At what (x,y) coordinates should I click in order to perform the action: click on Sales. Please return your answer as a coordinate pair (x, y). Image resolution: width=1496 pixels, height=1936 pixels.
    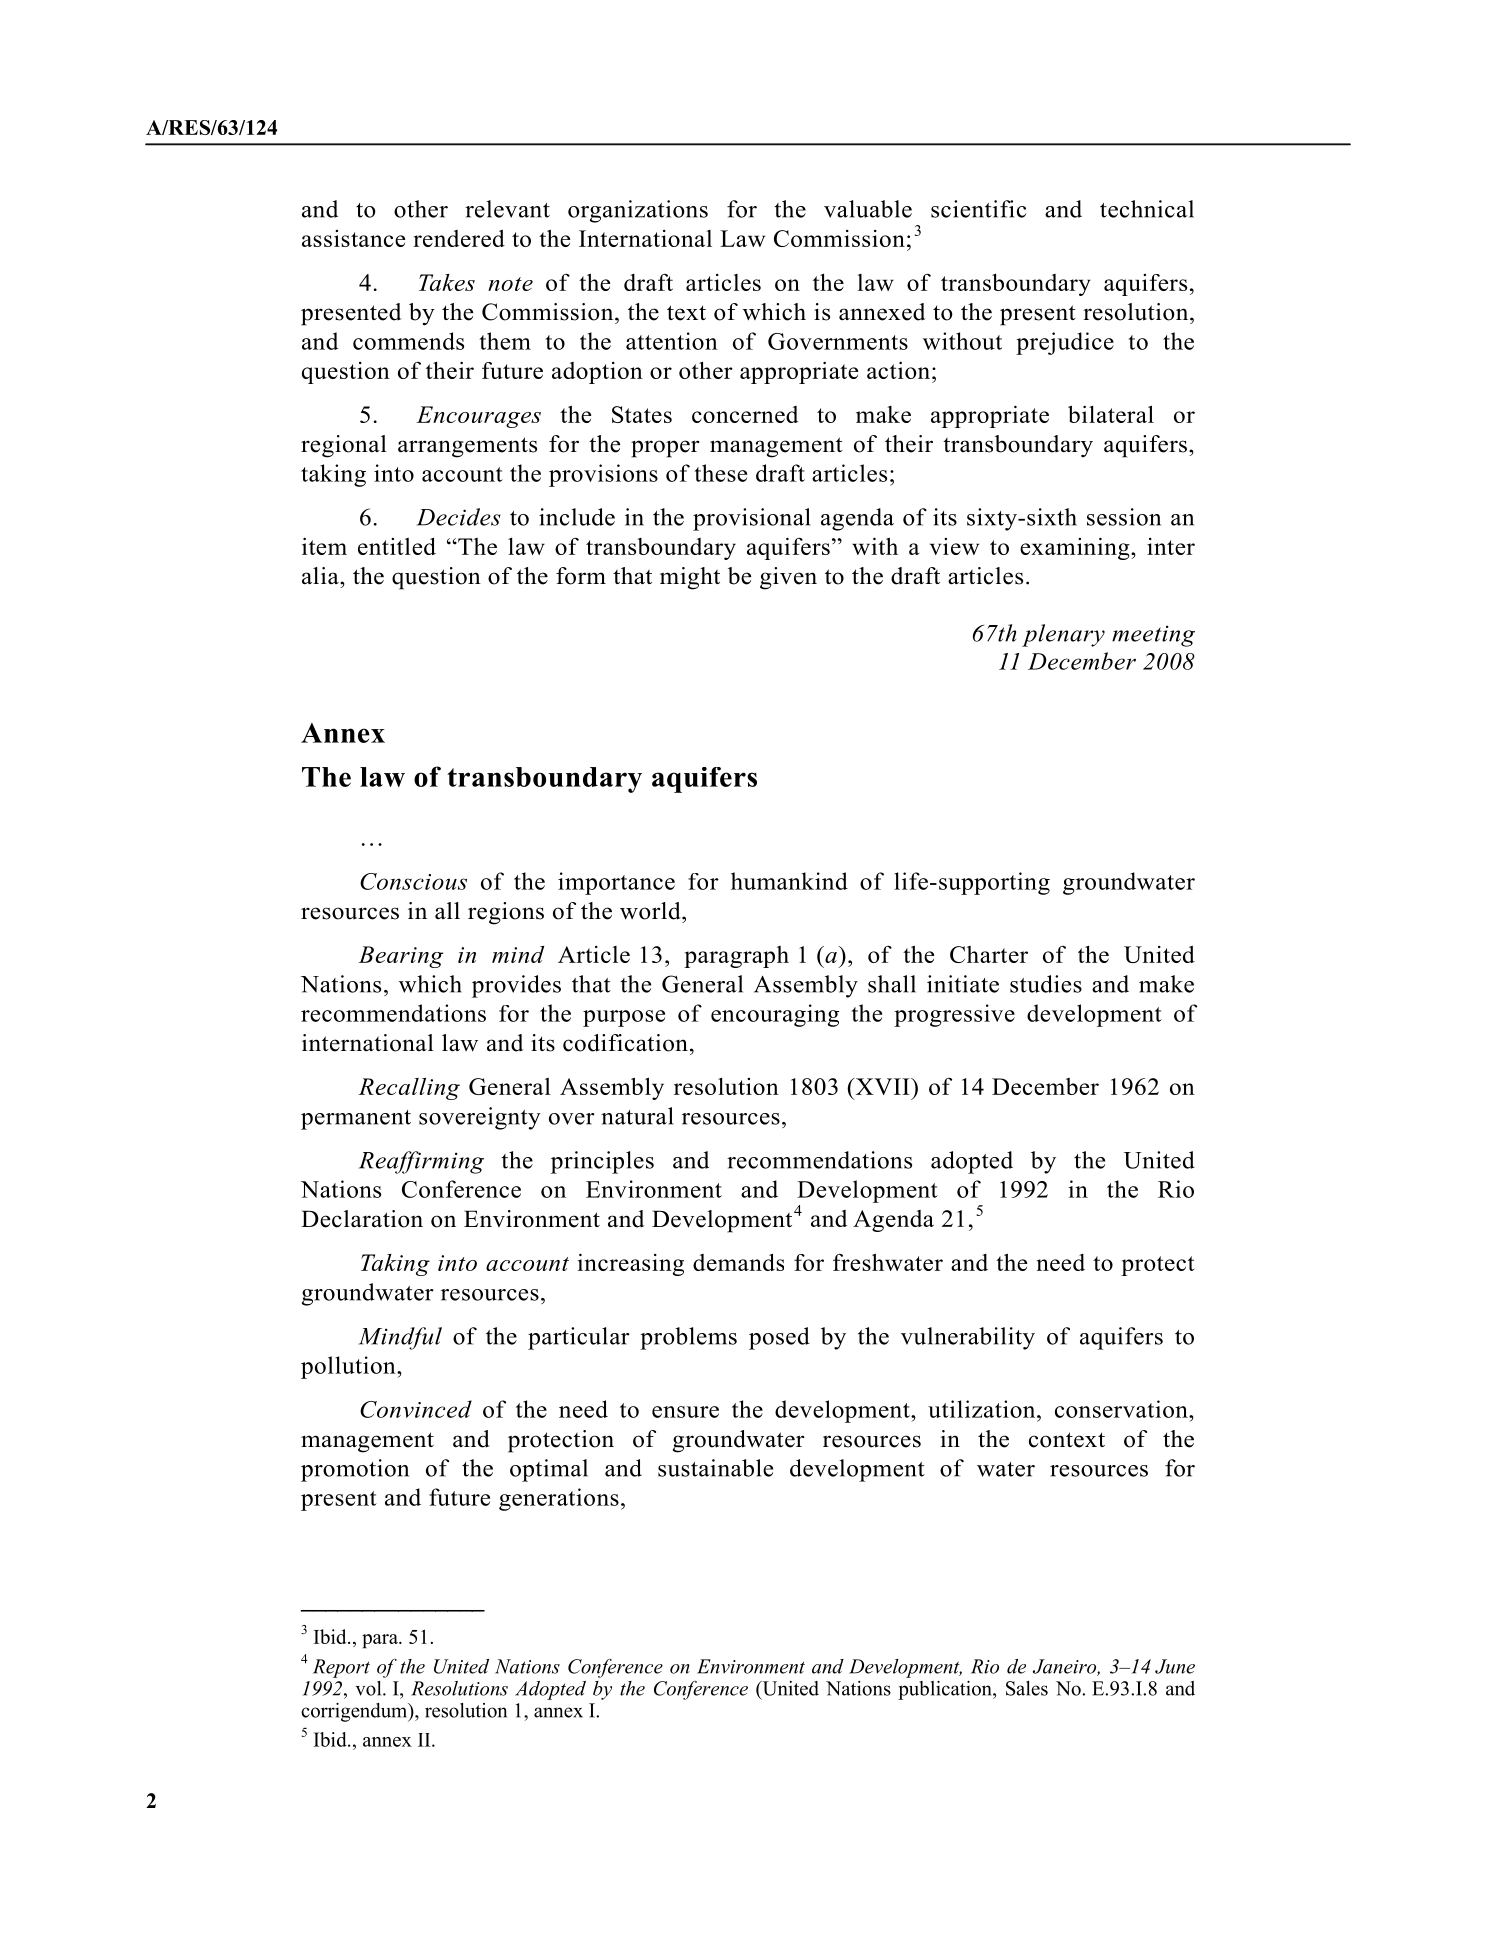
    Looking at the image, I should click on (1027, 1688).
